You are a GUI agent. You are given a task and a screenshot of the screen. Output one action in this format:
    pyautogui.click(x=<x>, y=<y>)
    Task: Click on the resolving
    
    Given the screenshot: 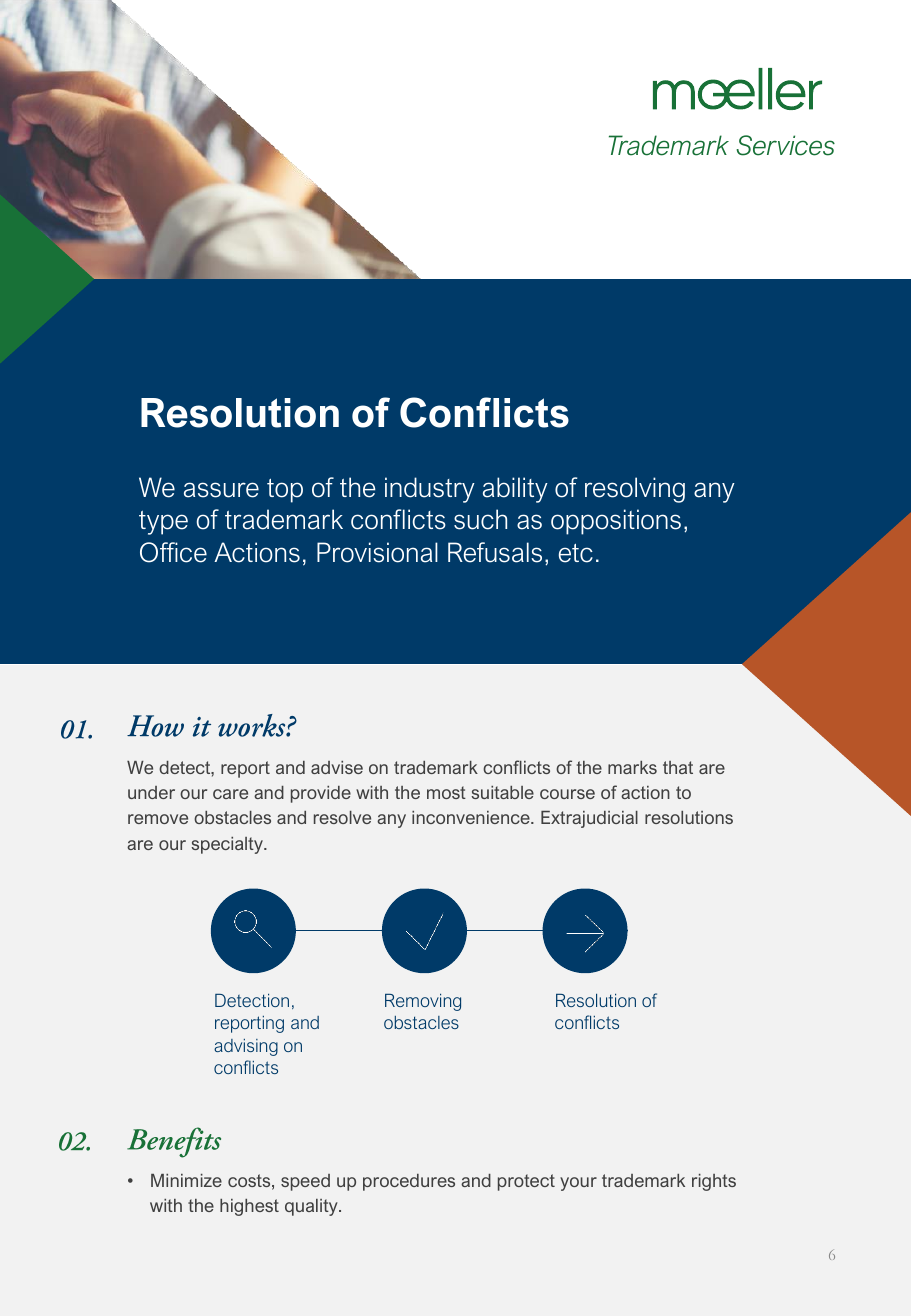 What is the action you would take?
    pyautogui.click(x=635, y=490)
